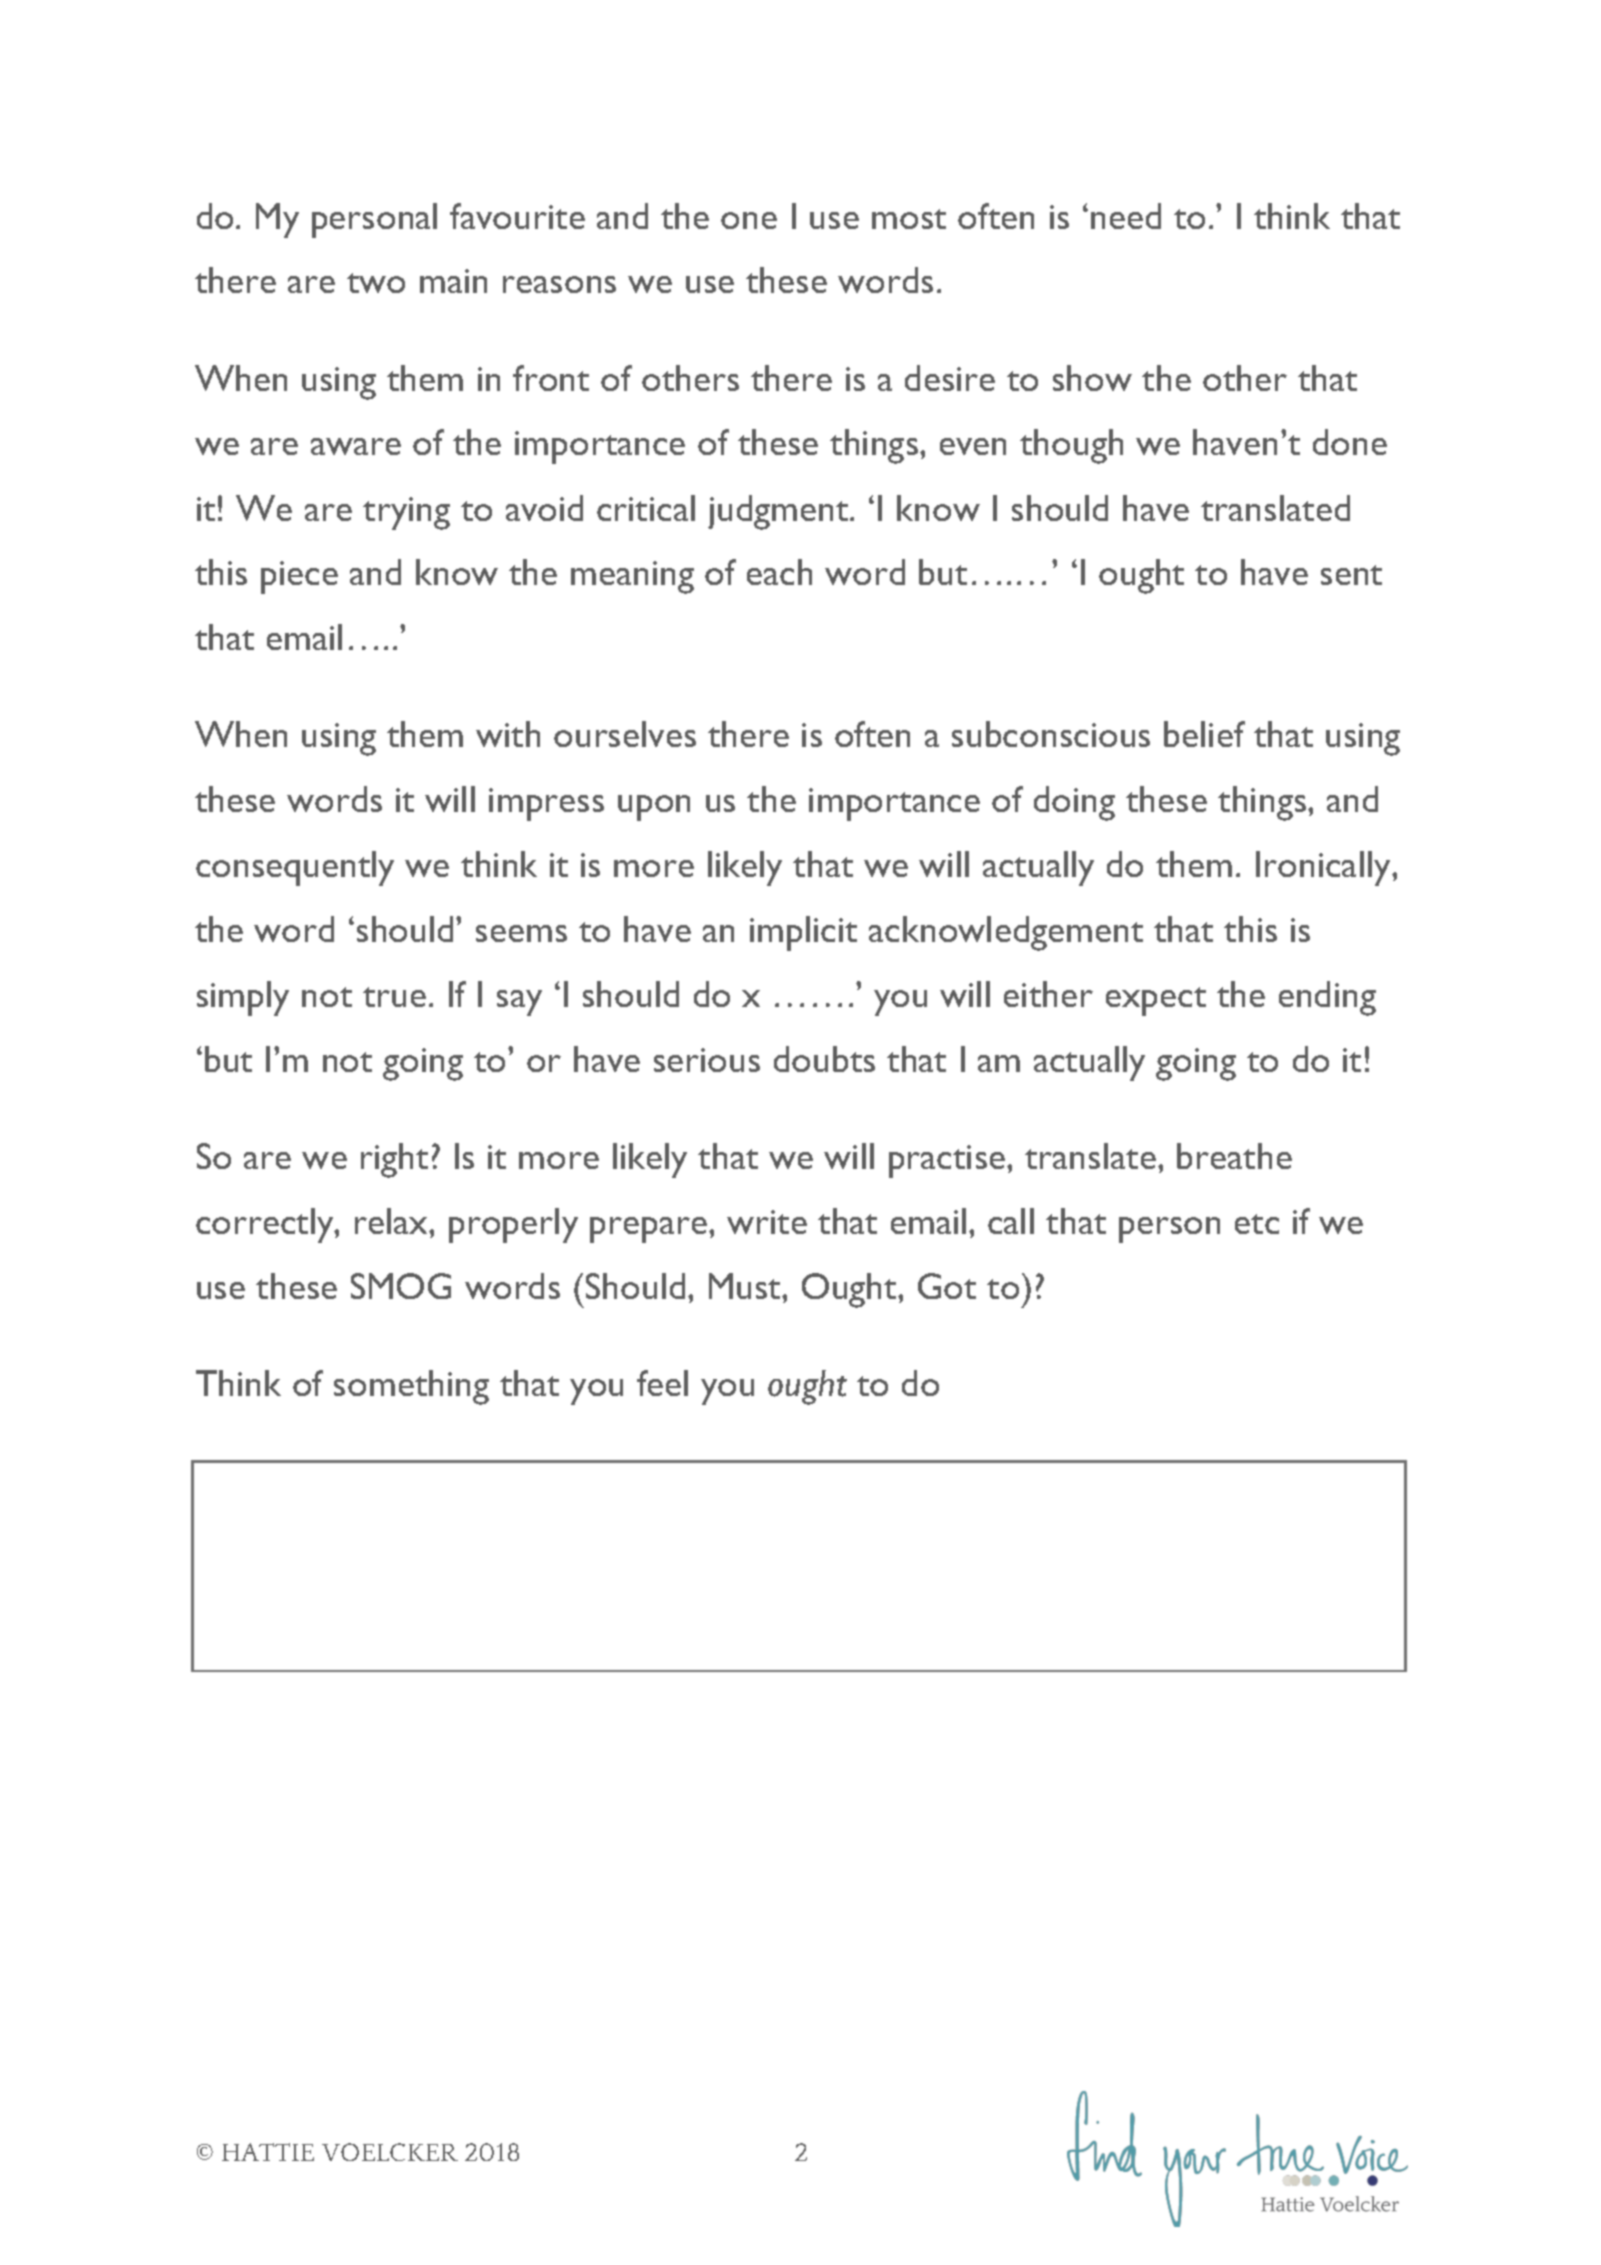  Describe the element at coordinates (909, 219) in the screenshot. I see `most` at that location.
